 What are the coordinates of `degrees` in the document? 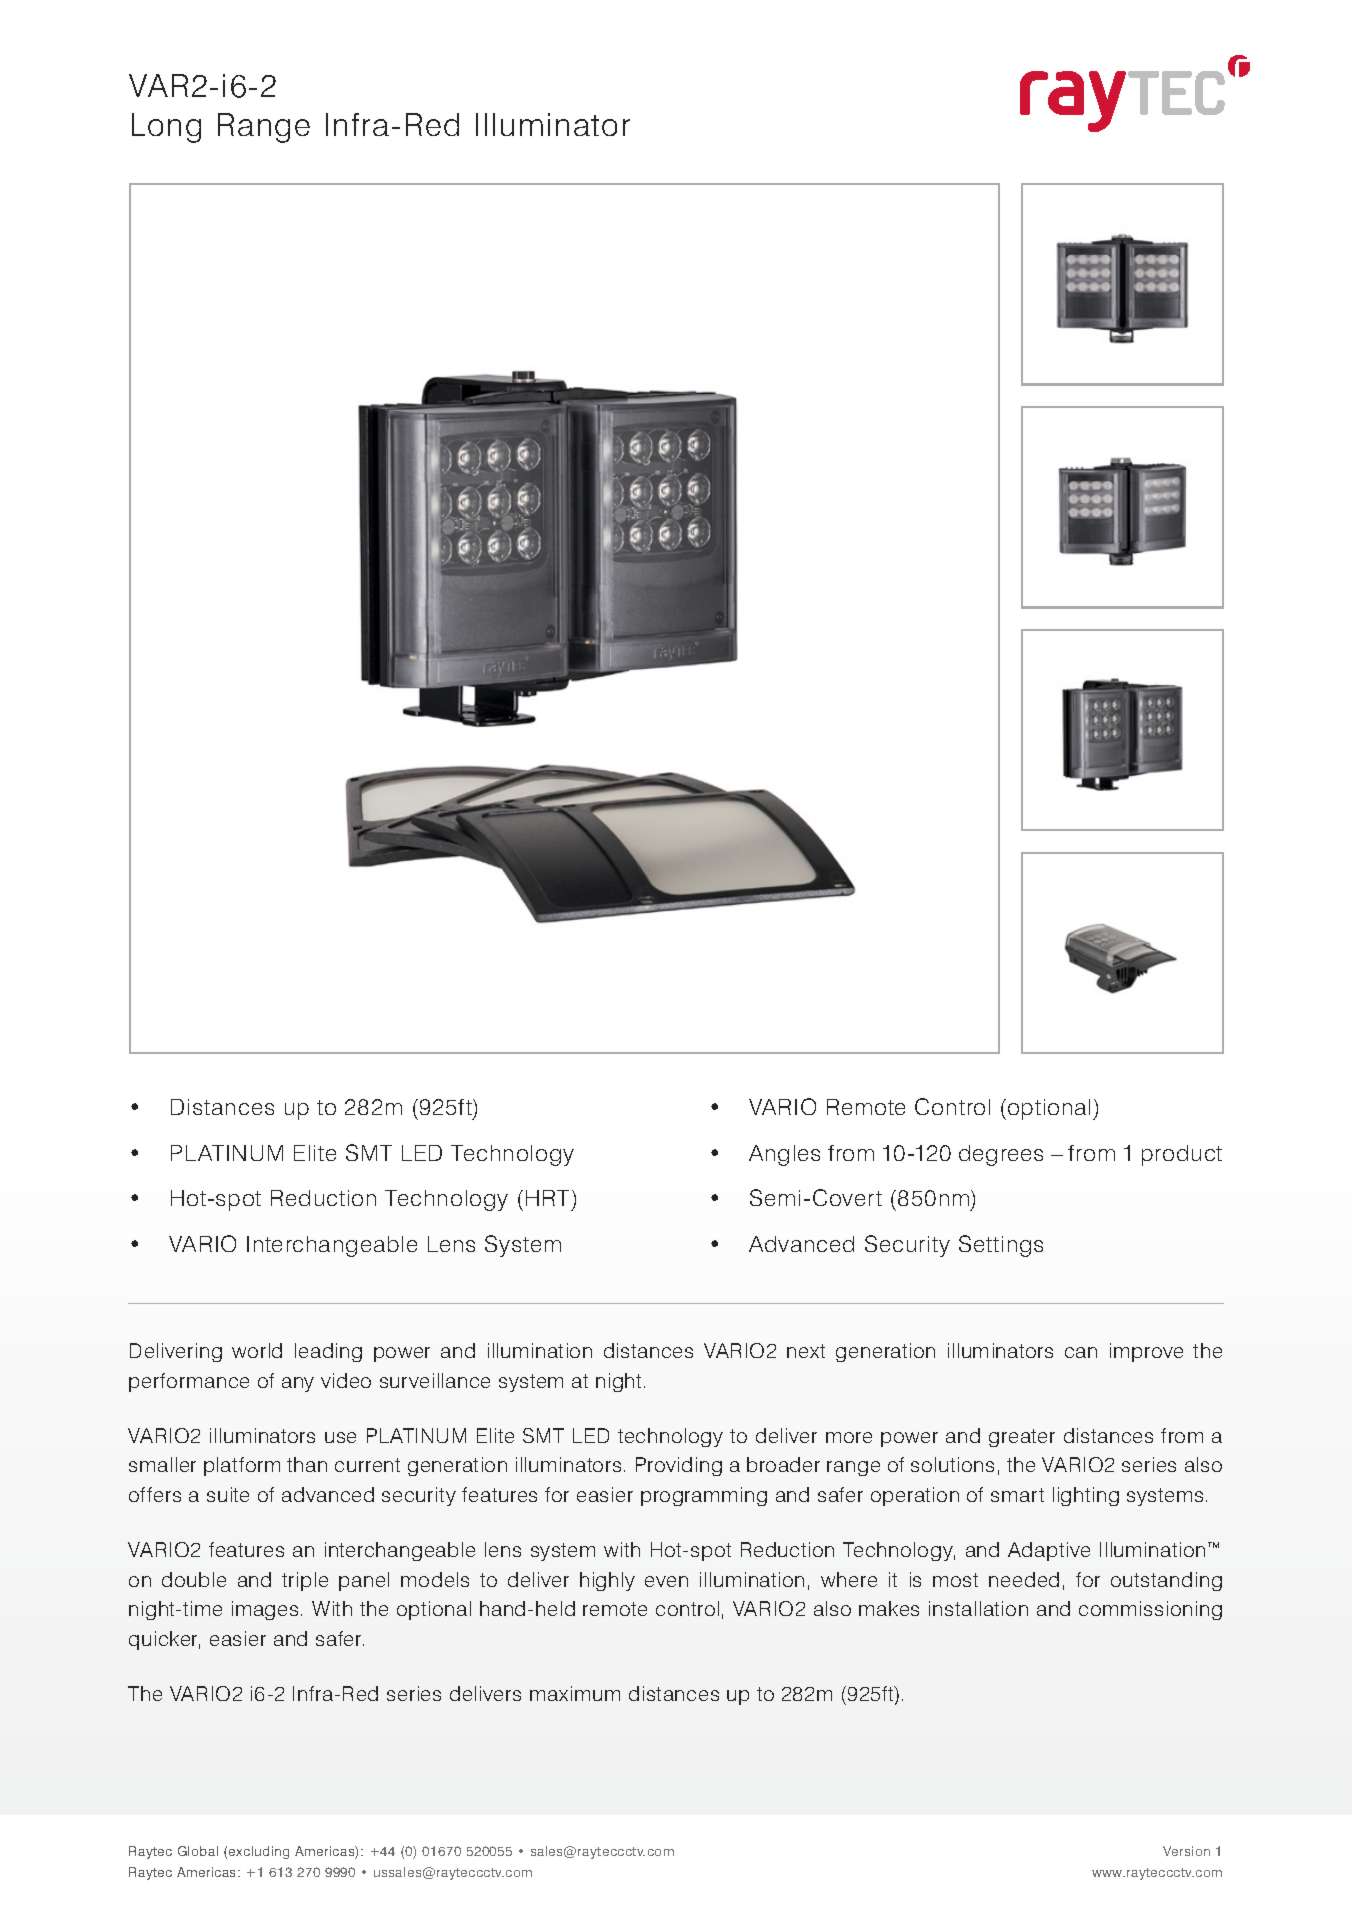 It's located at (1001, 1155).
